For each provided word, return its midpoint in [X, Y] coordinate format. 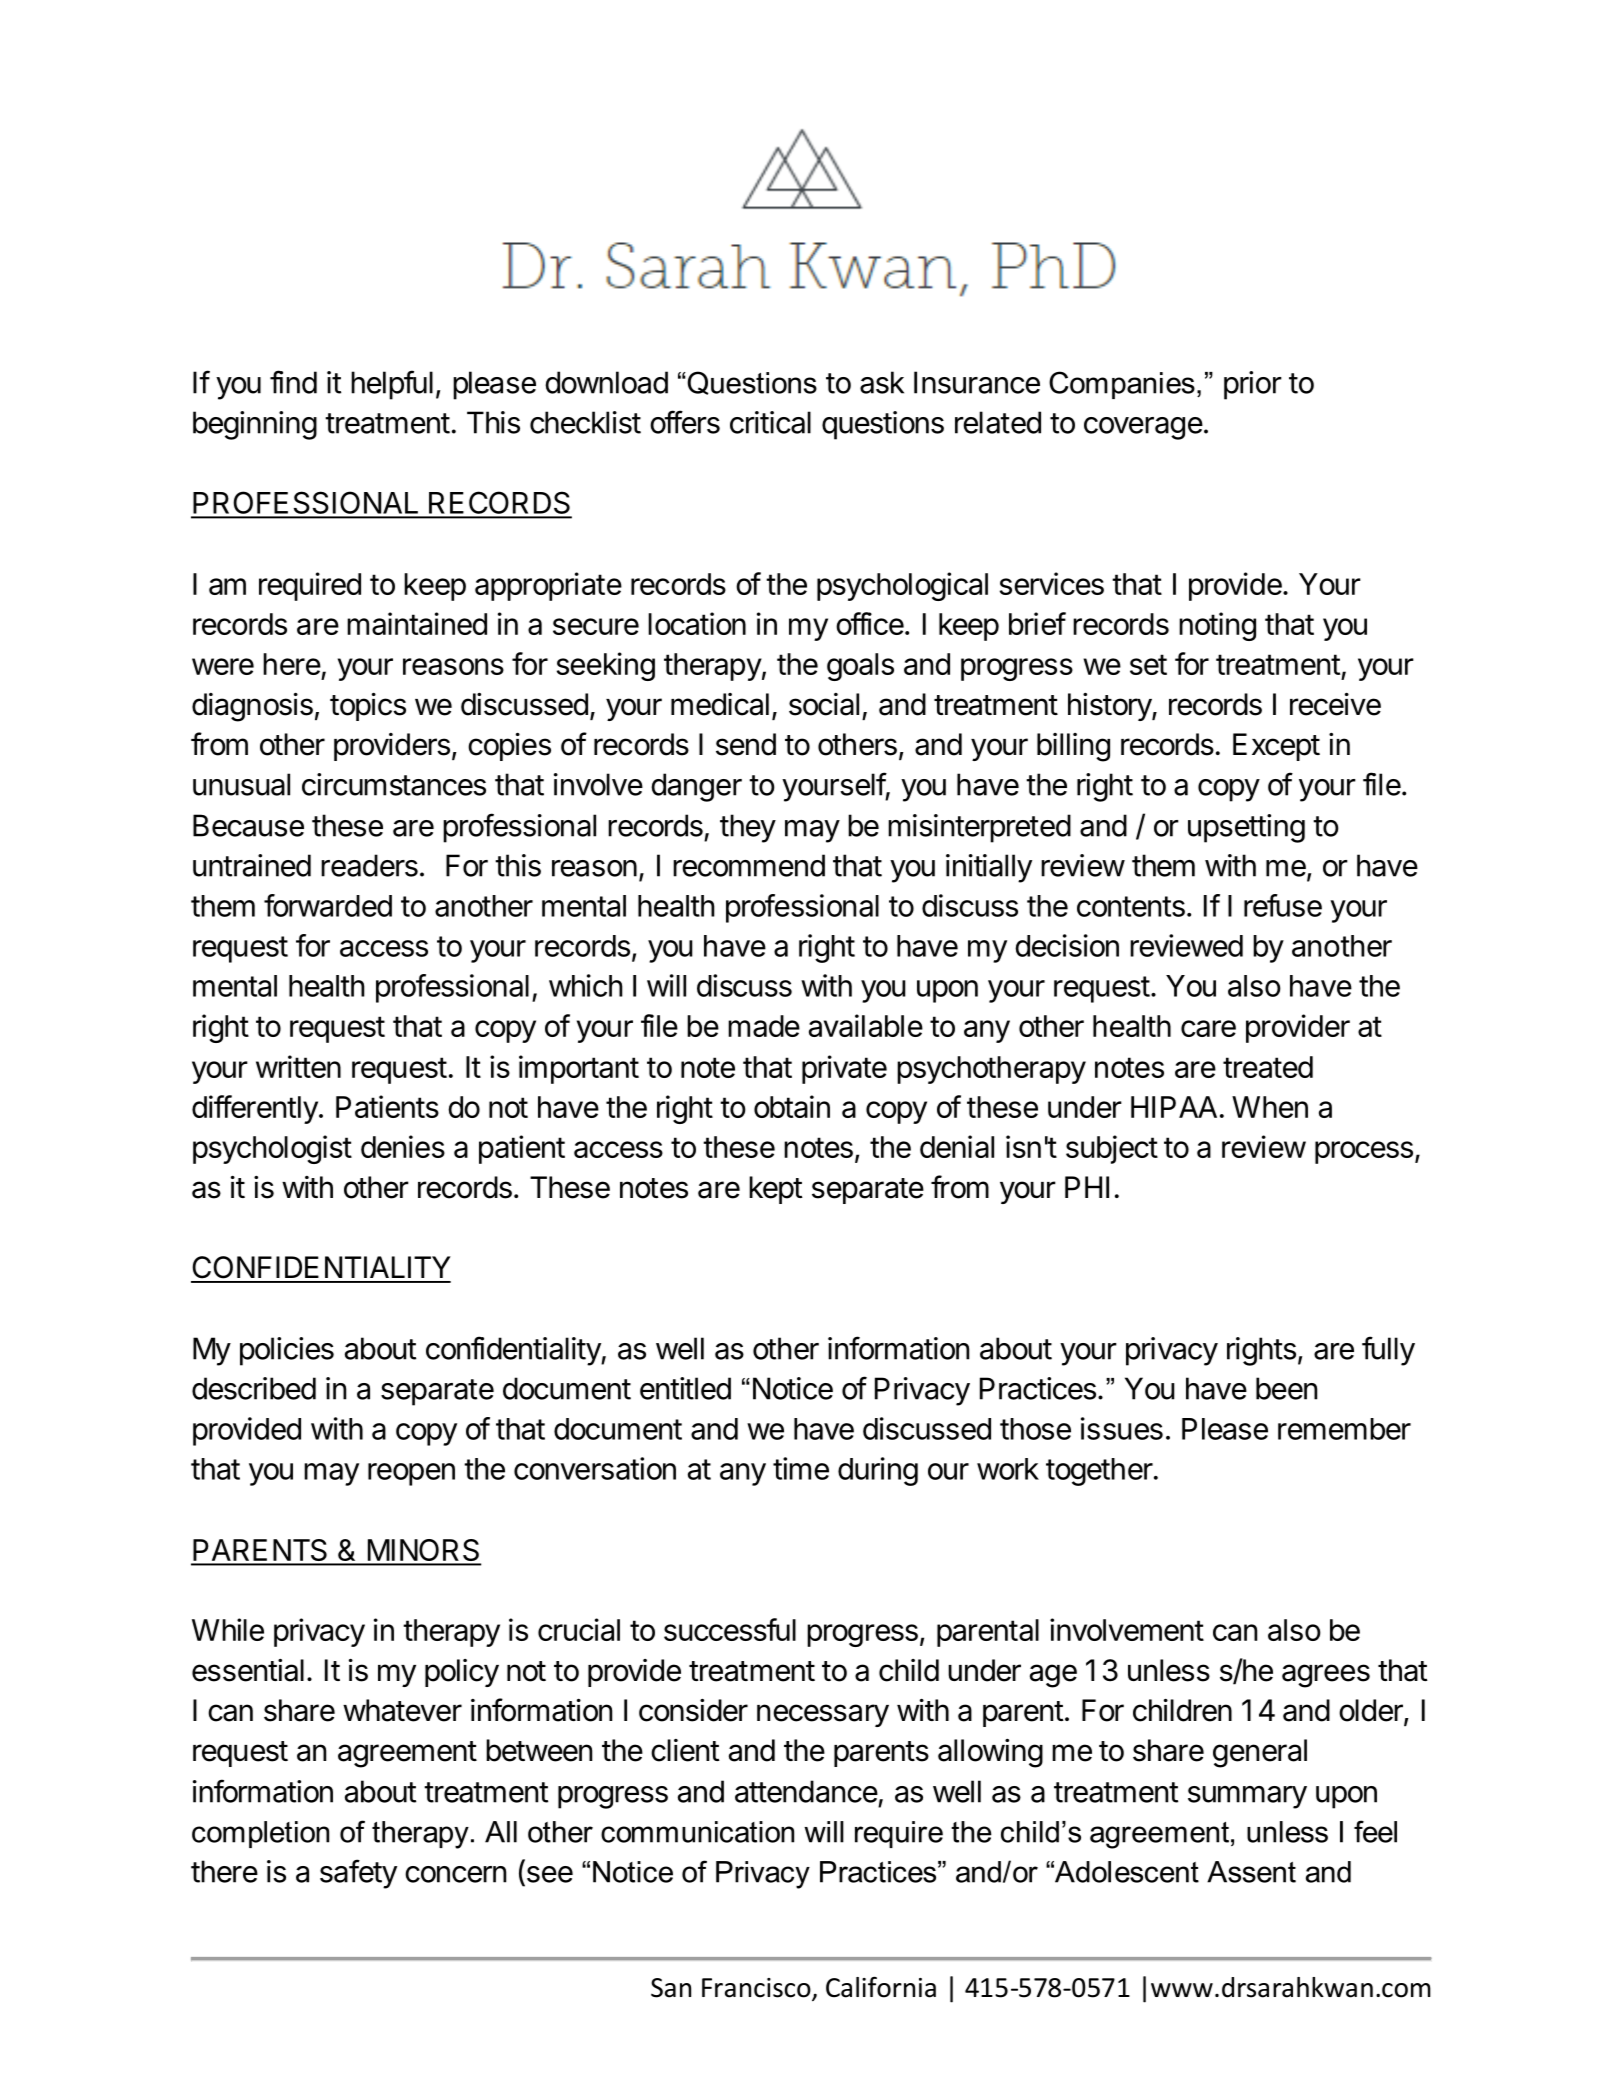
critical [770, 422]
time [801, 1468]
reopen [411, 1474]
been [1286, 1388]
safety [358, 1874]
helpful [392, 385]
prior [1253, 385]
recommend [749, 865]
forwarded [328, 905]
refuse [1283, 905]
